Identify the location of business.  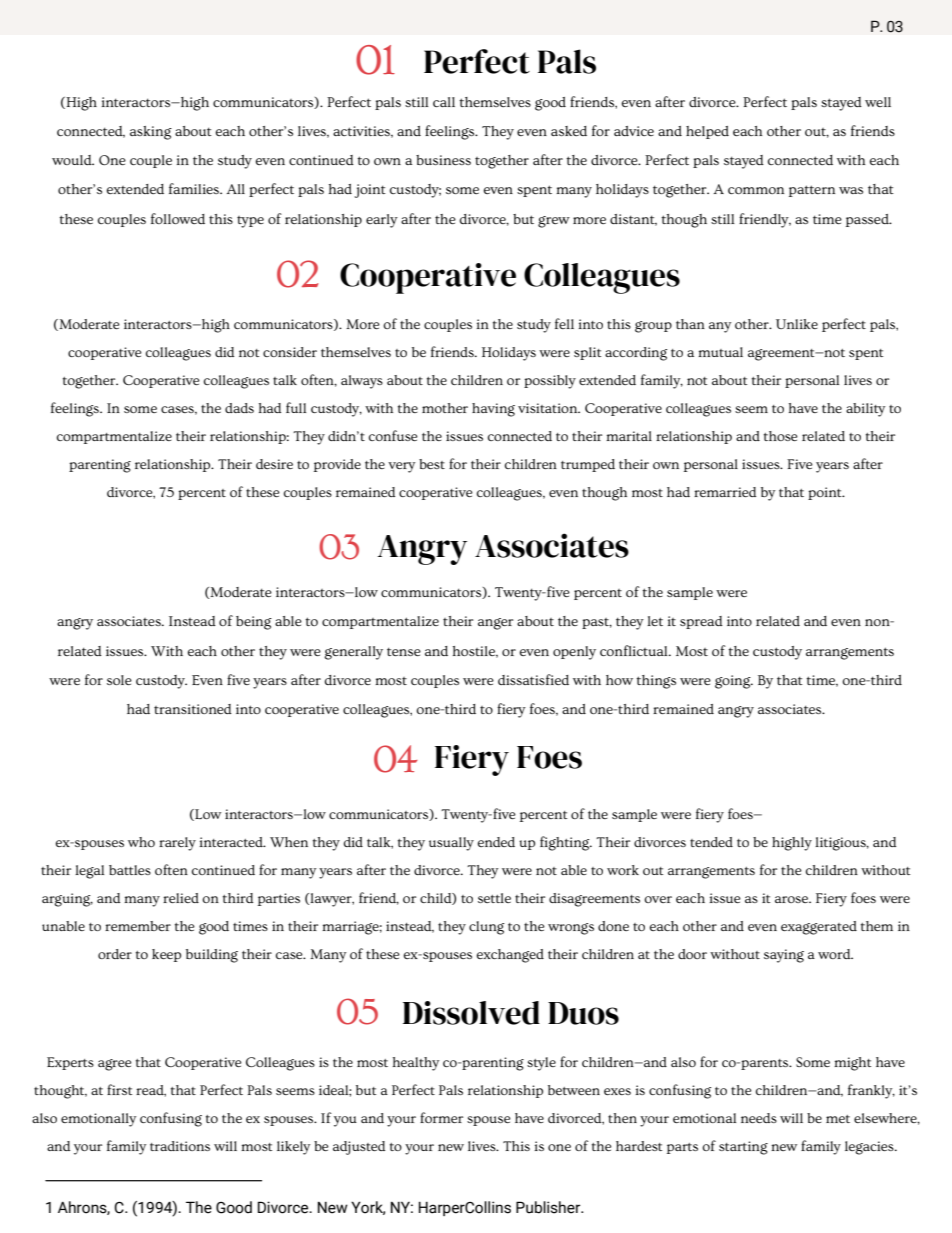
(443, 160).
